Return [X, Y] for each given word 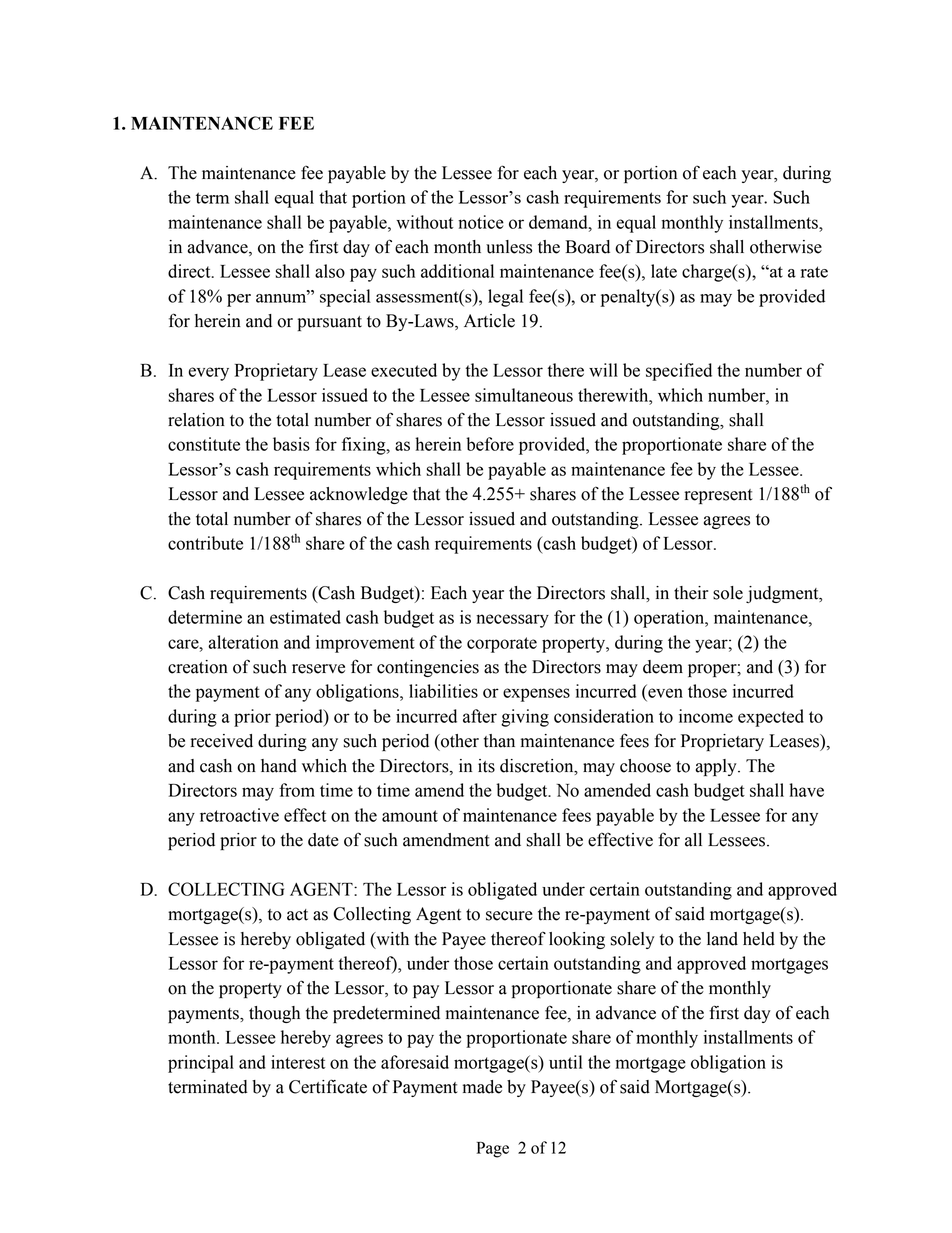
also [330, 271]
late [664, 271]
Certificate [328, 1086]
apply [717, 767]
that [426, 494]
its [486, 766]
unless [509, 247]
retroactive [239, 815]
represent [718, 496]
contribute [205, 543]
